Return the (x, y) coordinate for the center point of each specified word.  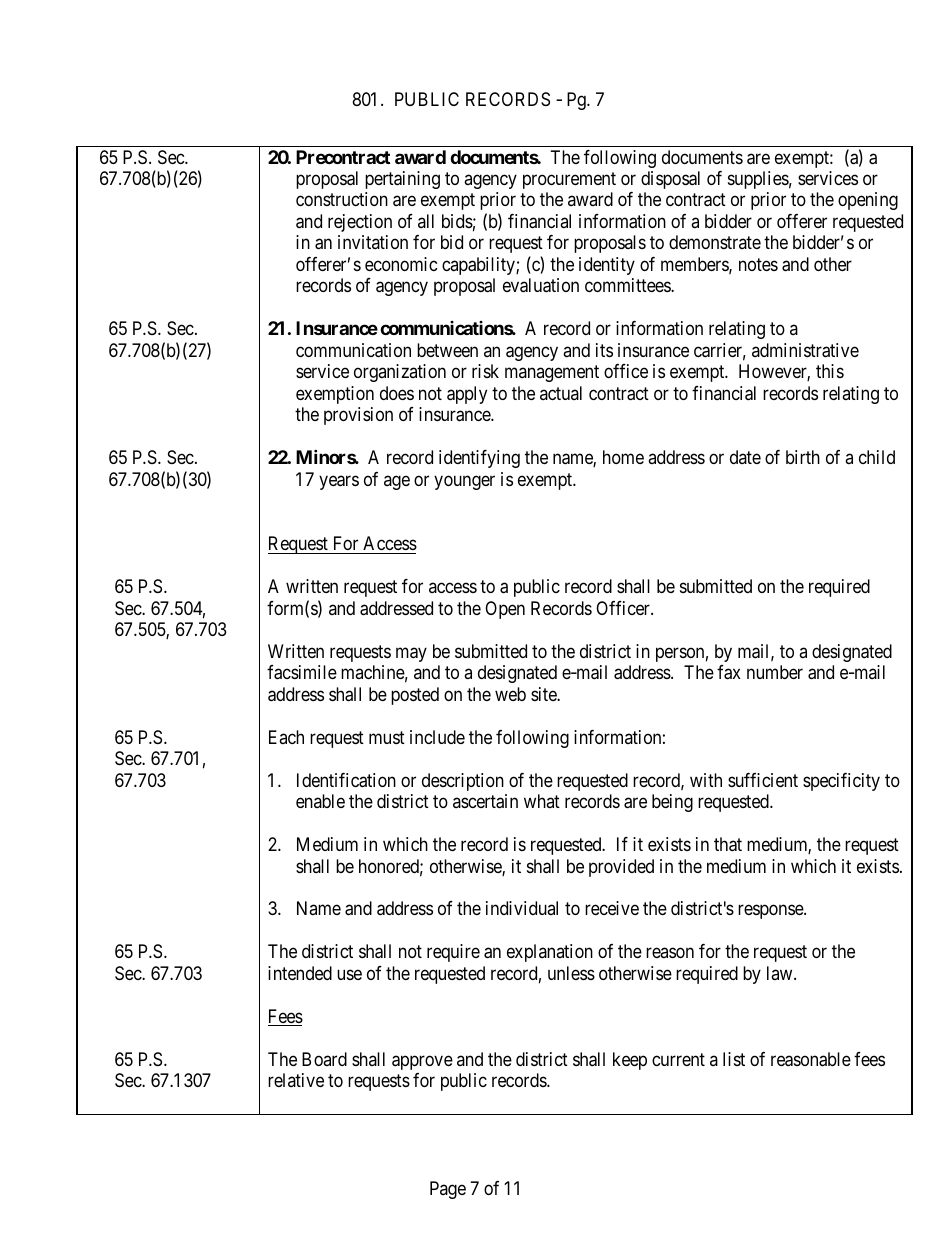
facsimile (302, 672)
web (510, 694)
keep (630, 1061)
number (775, 672)
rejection (360, 223)
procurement (569, 180)
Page (448, 1190)
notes (758, 264)
